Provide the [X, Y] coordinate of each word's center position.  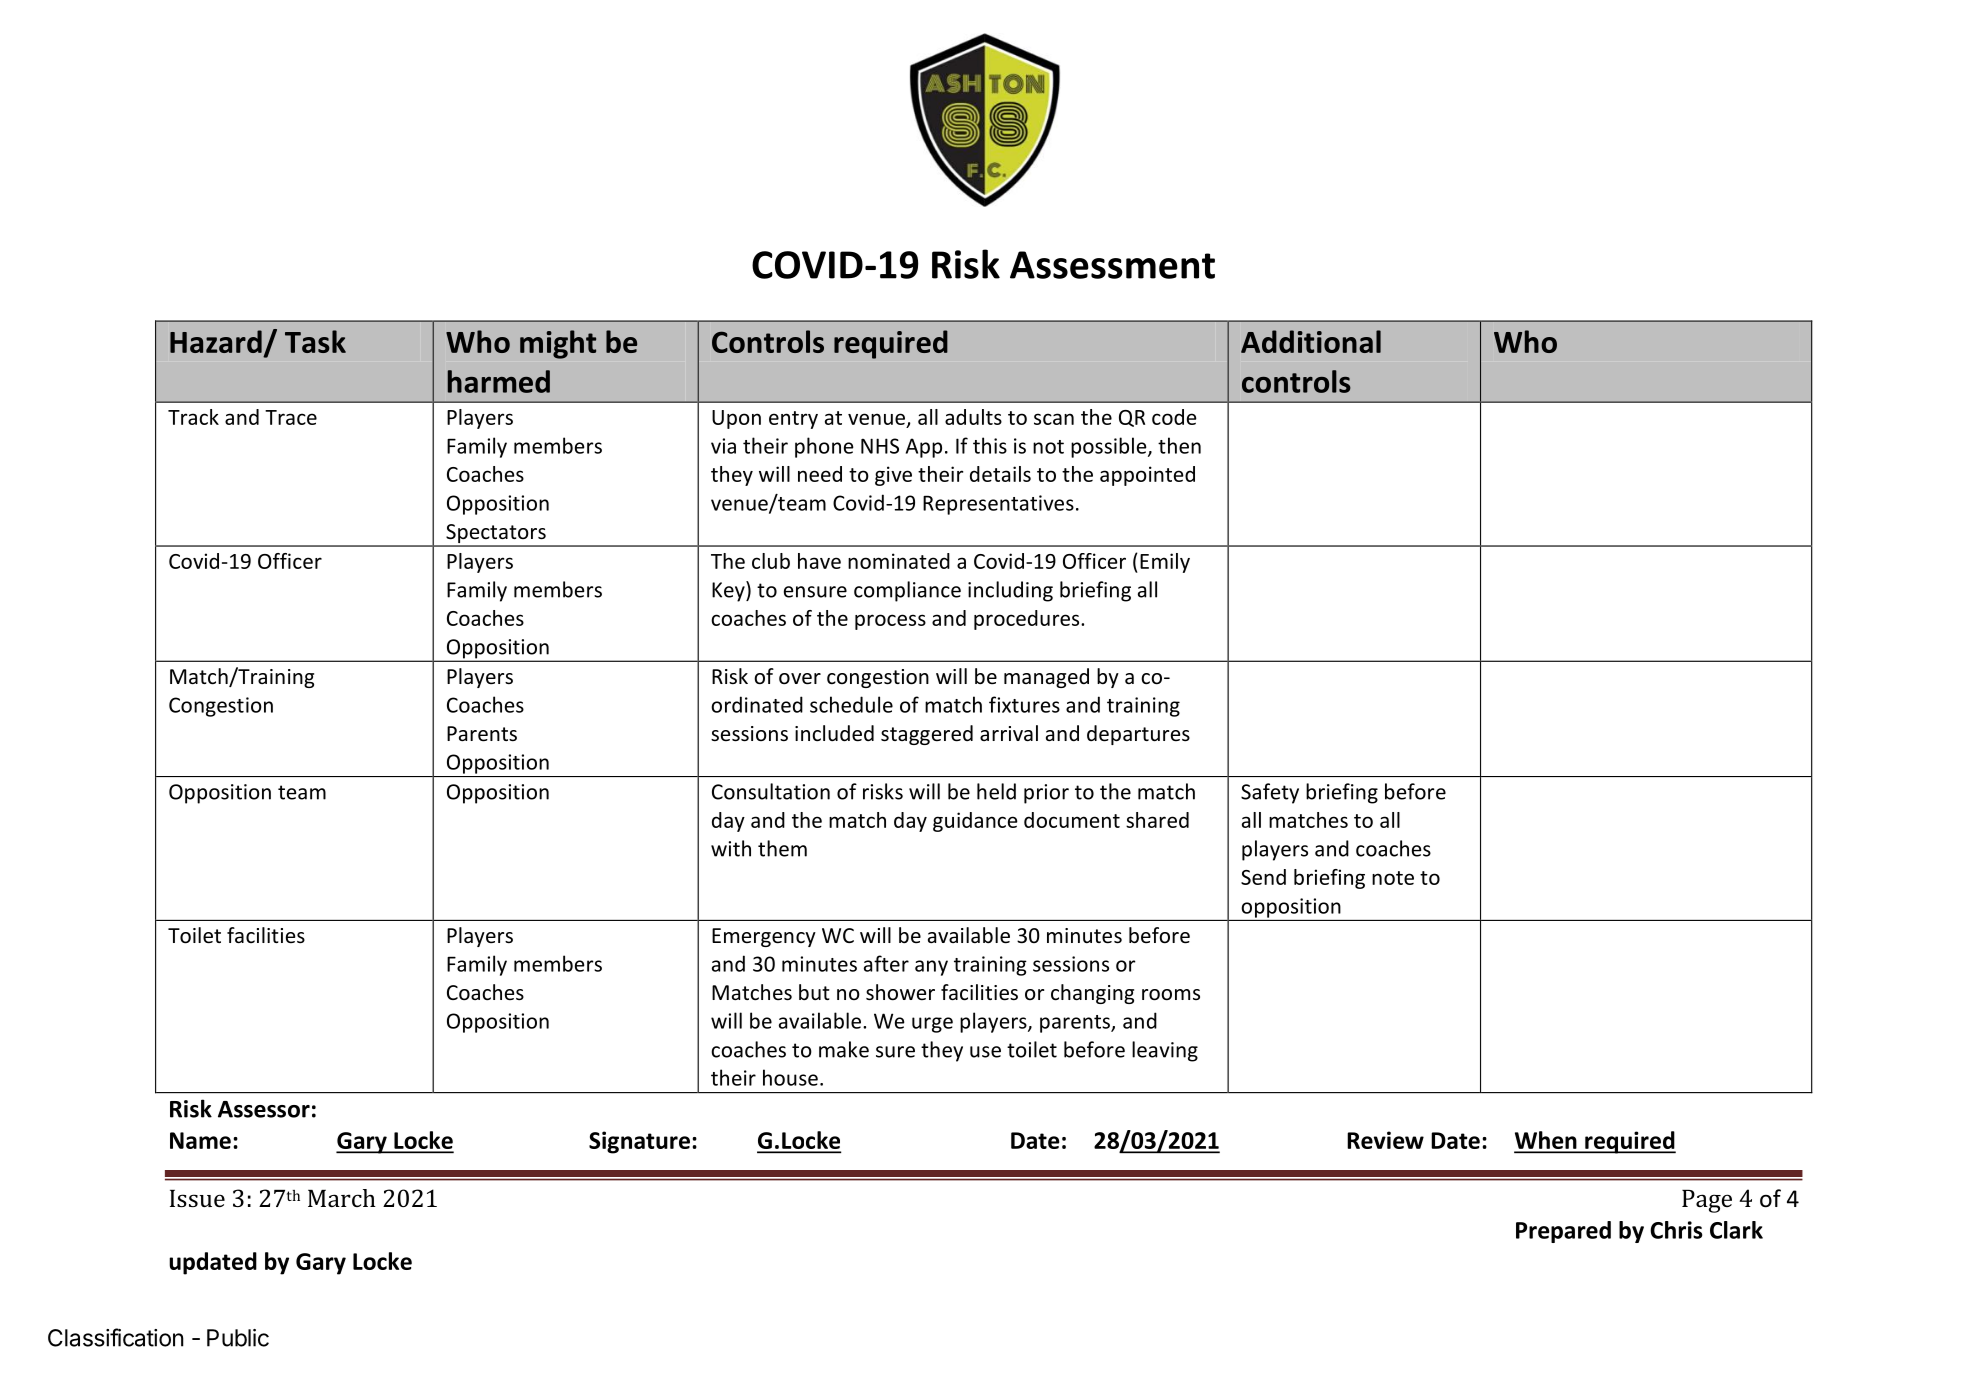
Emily [1165, 563]
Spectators [496, 535]
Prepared [1563, 1232]
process [890, 622]
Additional [1311, 341]
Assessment [1112, 265]
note [1393, 878]
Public [238, 1338]
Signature [639, 1142]
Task [315, 341]
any [931, 968]
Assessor [264, 1109]
